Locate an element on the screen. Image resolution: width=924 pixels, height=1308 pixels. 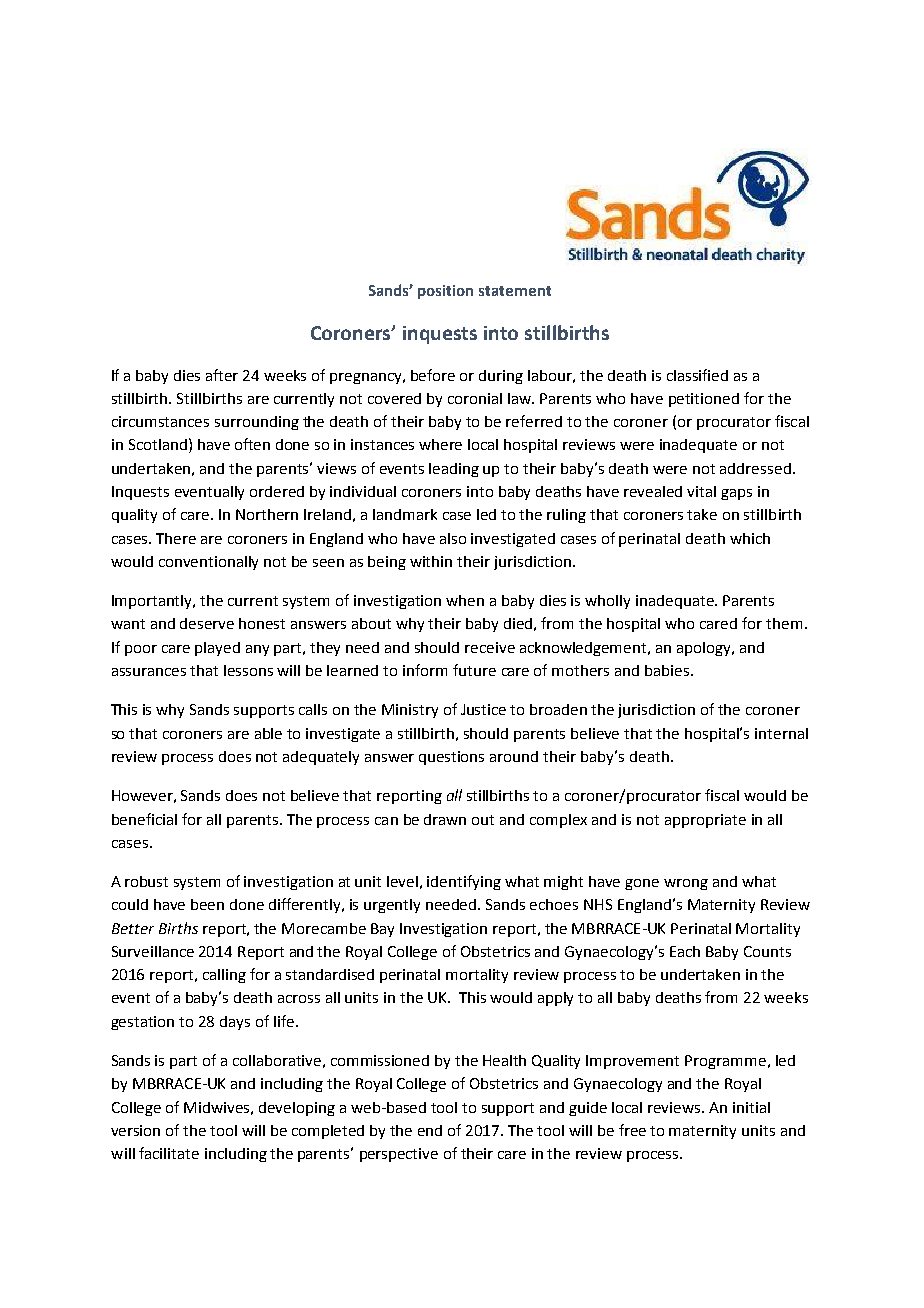
been is located at coordinates (207, 904).
